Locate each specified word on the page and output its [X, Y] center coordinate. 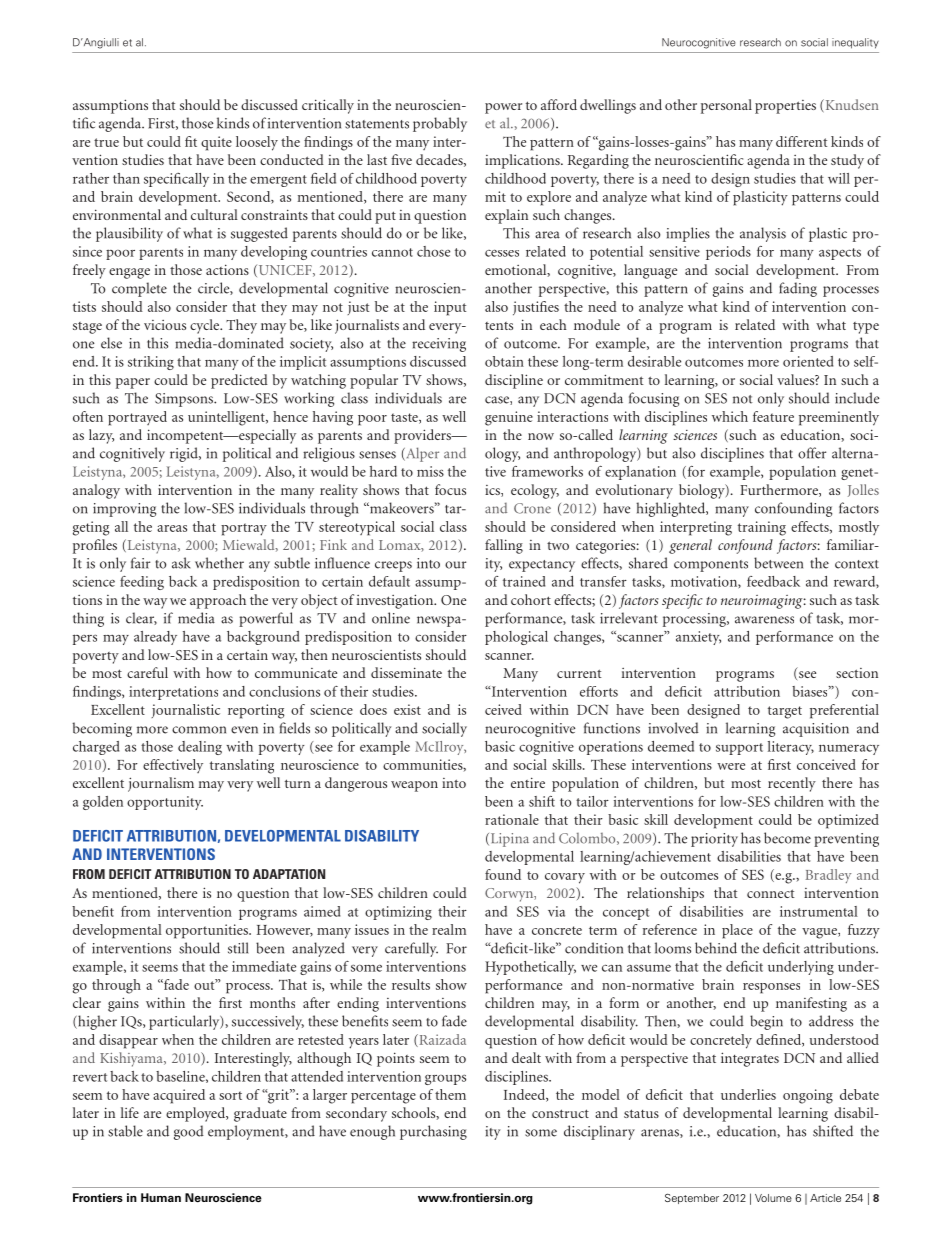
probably [440, 124]
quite [216, 143]
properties [785, 107]
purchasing [433, 1132]
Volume [773, 1198]
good [189, 1132]
